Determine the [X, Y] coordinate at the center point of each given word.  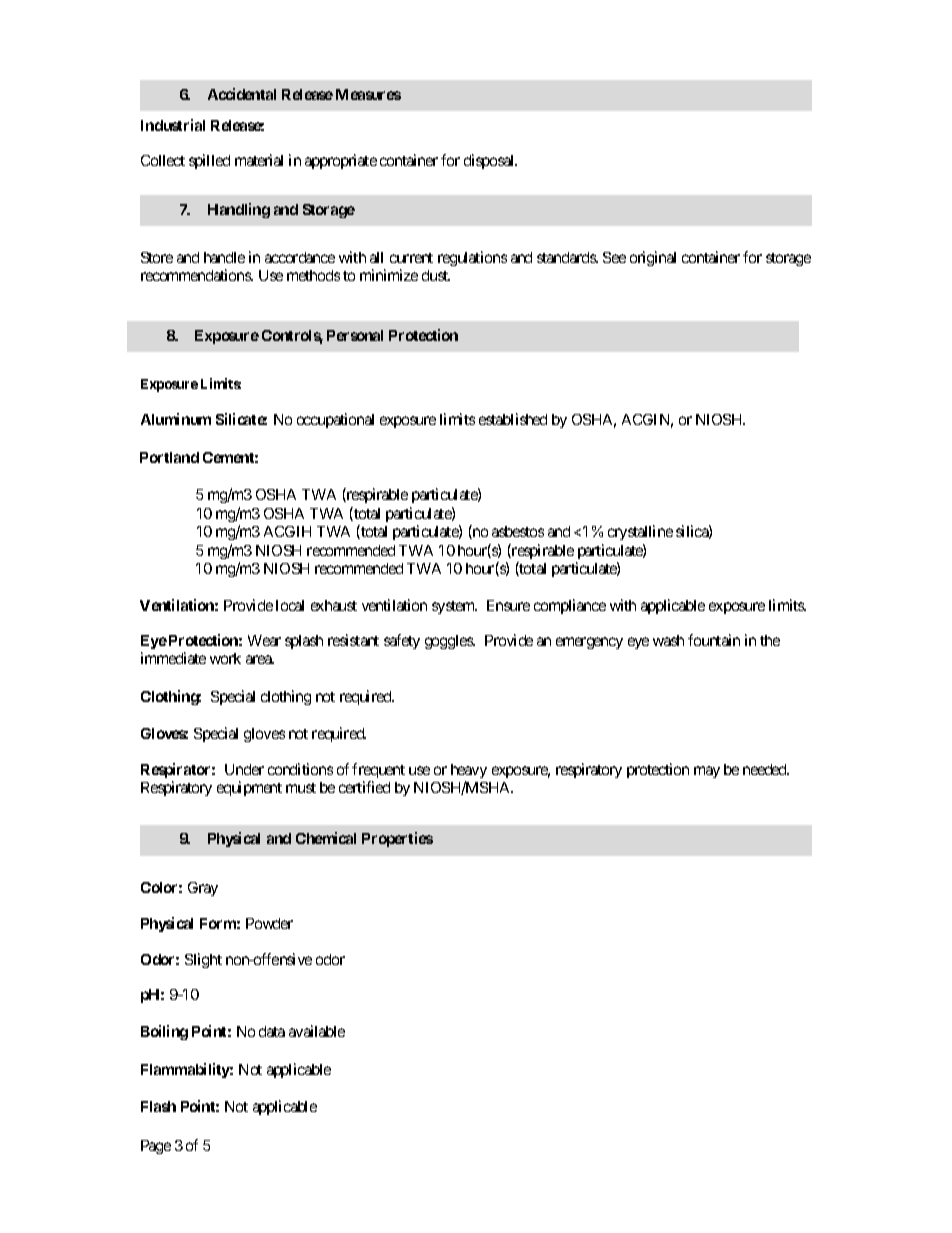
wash [668, 640]
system [454, 607]
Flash [158, 1106]
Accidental [242, 94]
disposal [490, 161]
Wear [264, 640]
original [653, 258]
